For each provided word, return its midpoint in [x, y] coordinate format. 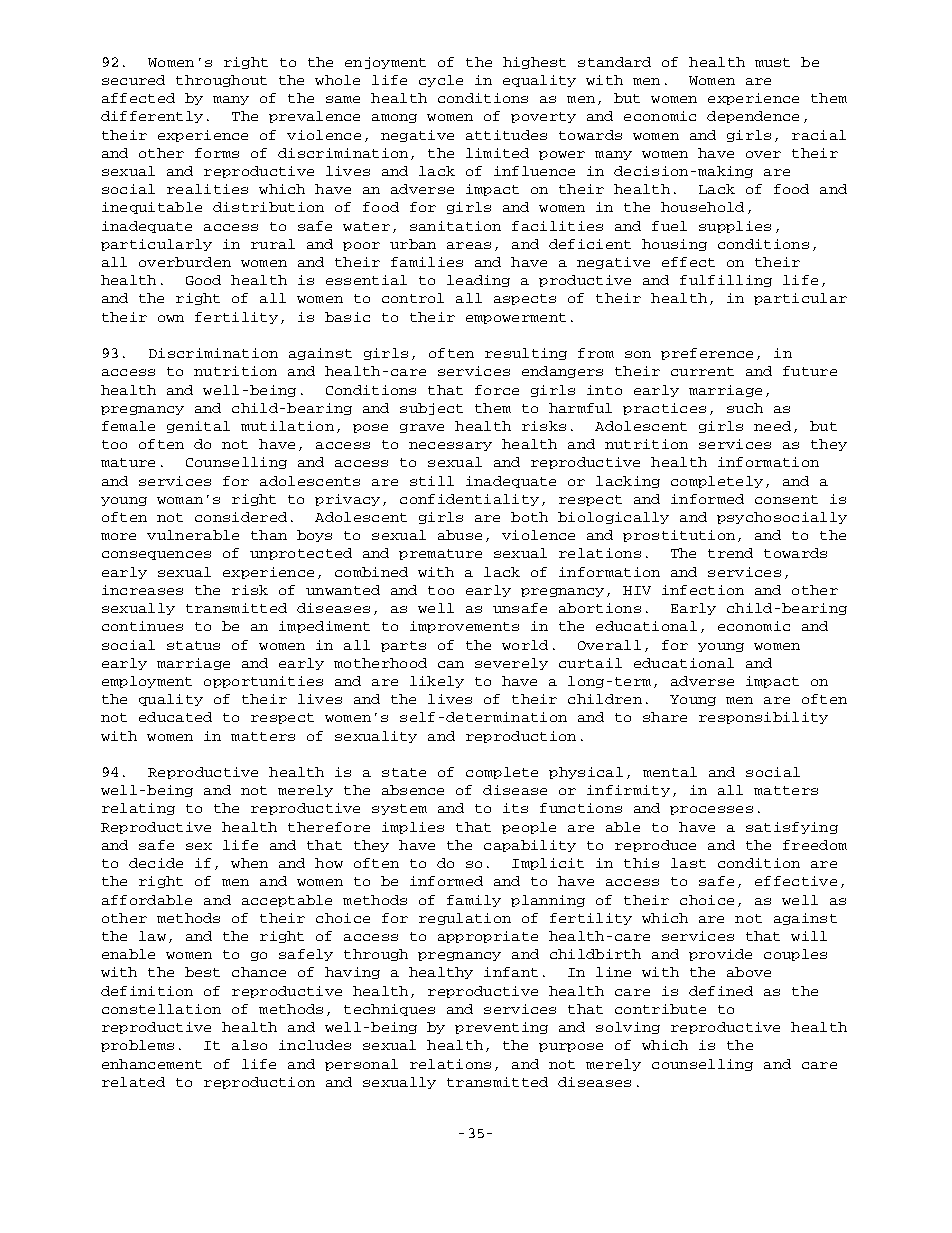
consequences [156, 555]
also [249, 1045]
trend [730, 553]
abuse [460, 535]
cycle [441, 81]
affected [138, 98]
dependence [753, 117]
